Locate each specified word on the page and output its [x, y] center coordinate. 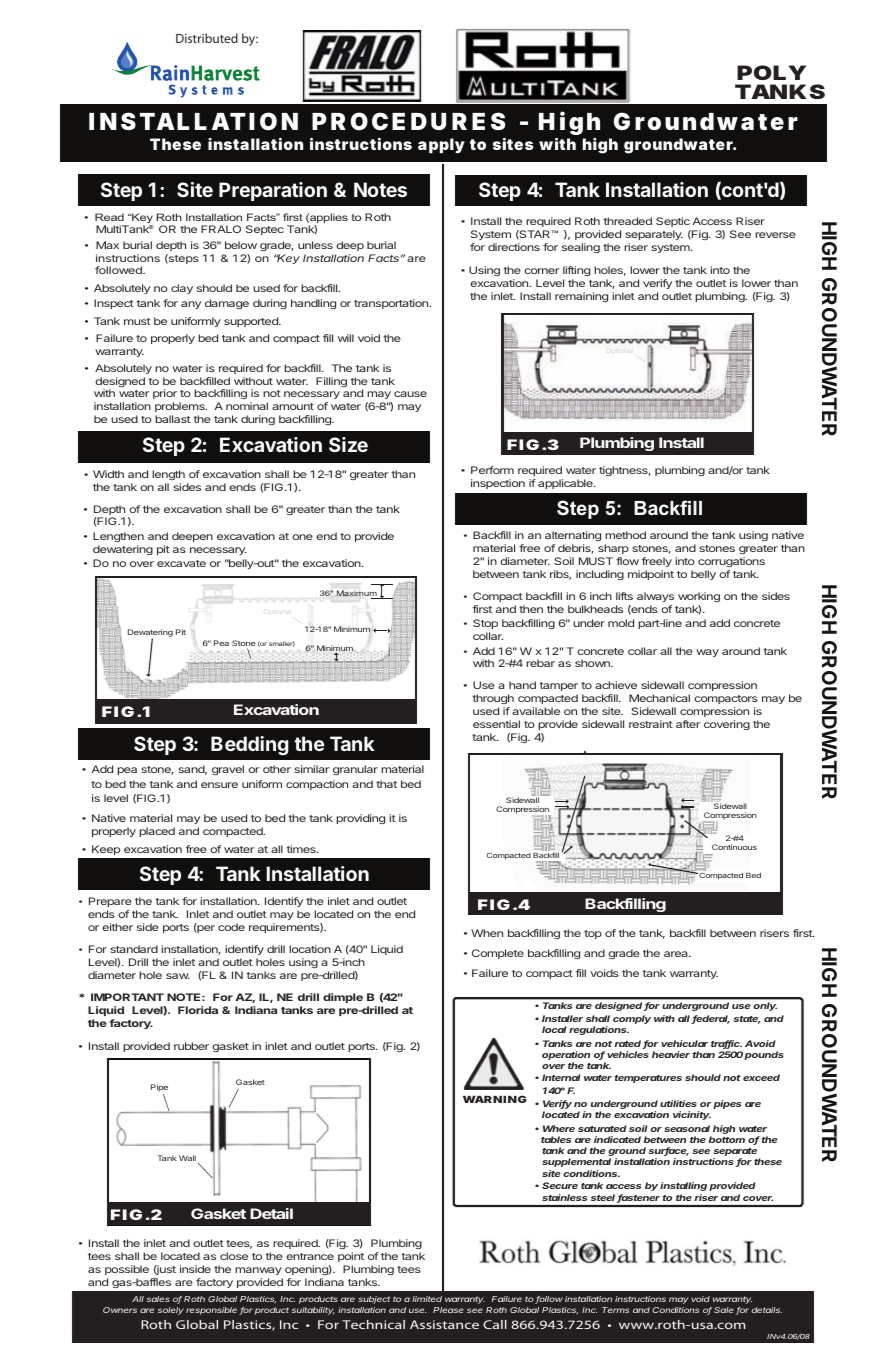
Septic [673, 222]
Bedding [250, 745]
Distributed [207, 38]
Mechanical [659, 698]
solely [171, 1311]
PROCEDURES [408, 121]
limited [427, 1299]
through [493, 699]
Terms [615, 1310]
